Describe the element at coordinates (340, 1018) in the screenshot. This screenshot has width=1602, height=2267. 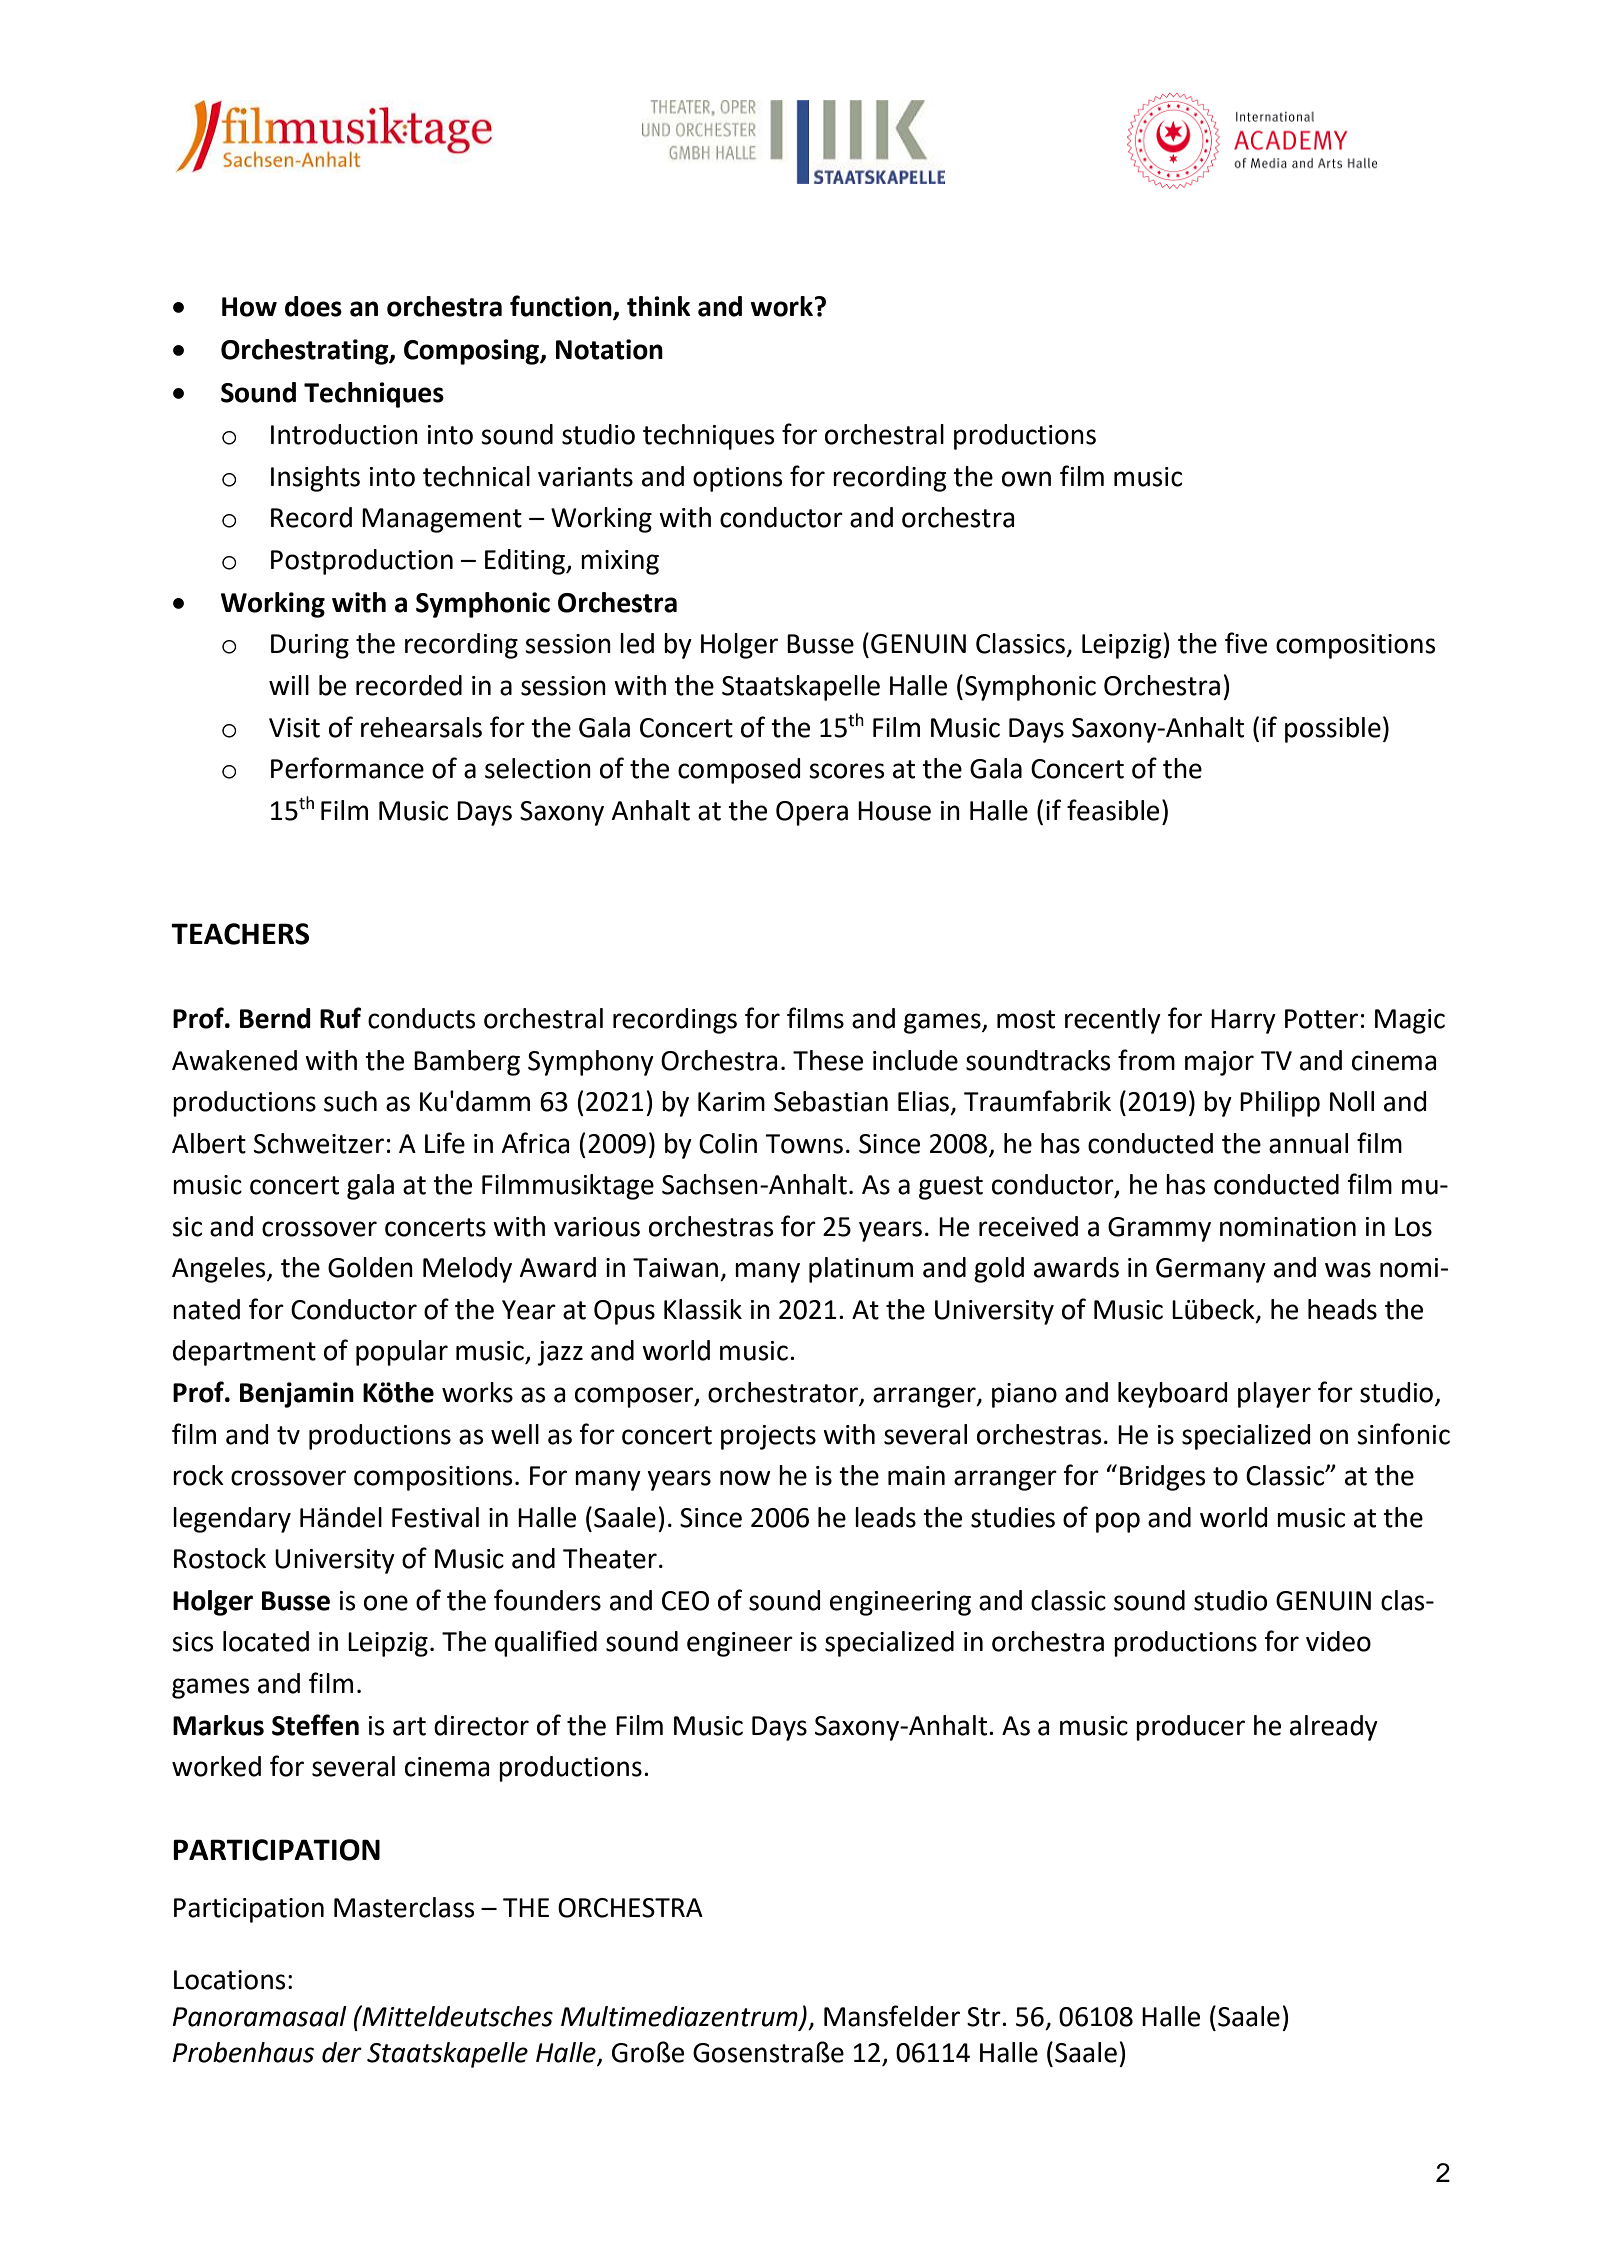
I see `Ruf` at that location.
